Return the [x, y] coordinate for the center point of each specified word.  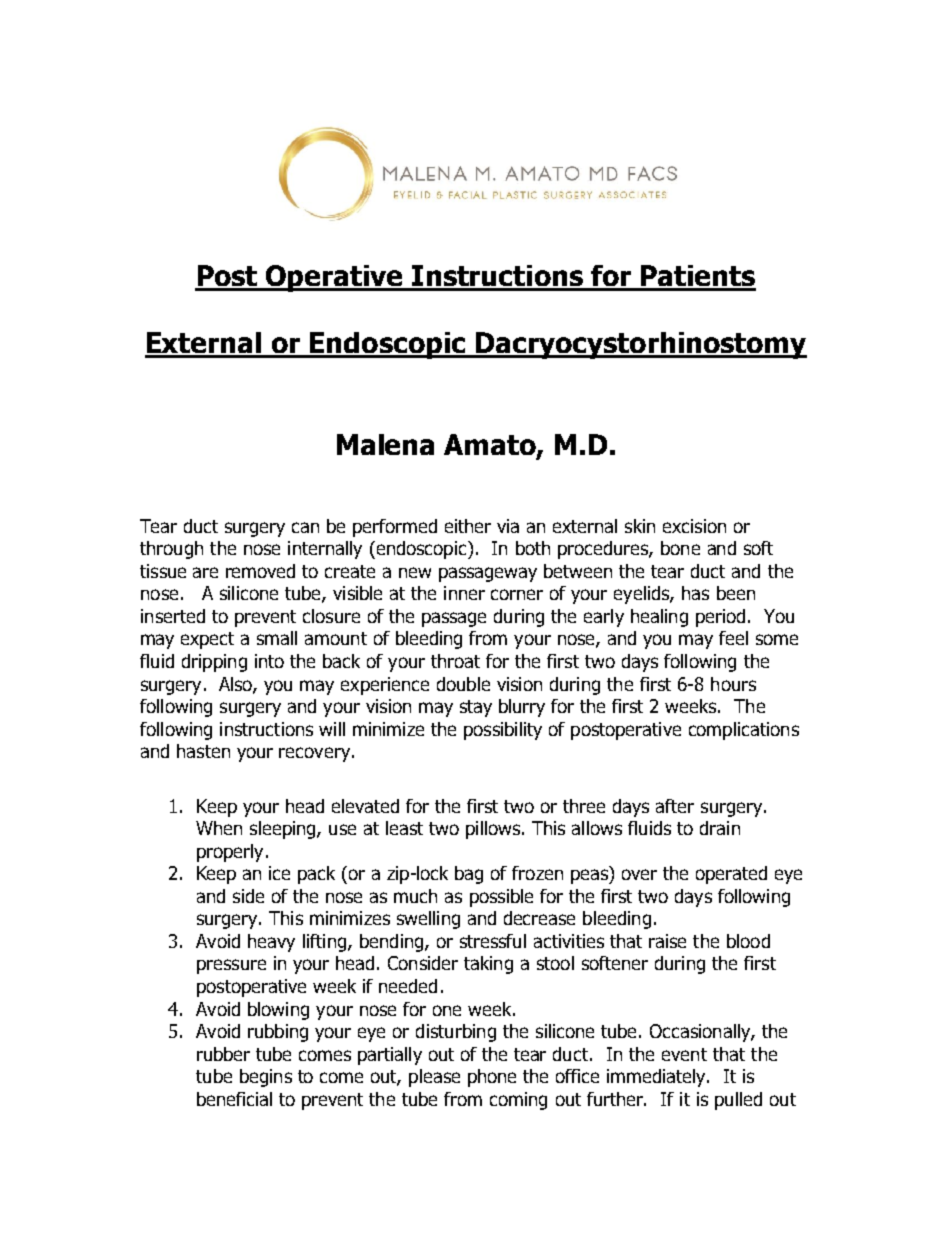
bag [469, 875]
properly [230, 853]
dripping [214, 663]
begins [266, 1078]
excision [694, 526]
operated [731, 875]
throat [455, 661]
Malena [385, 444]
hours [733, 684]
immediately [657, 1078]
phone [492, 1078]
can [305, 527]
